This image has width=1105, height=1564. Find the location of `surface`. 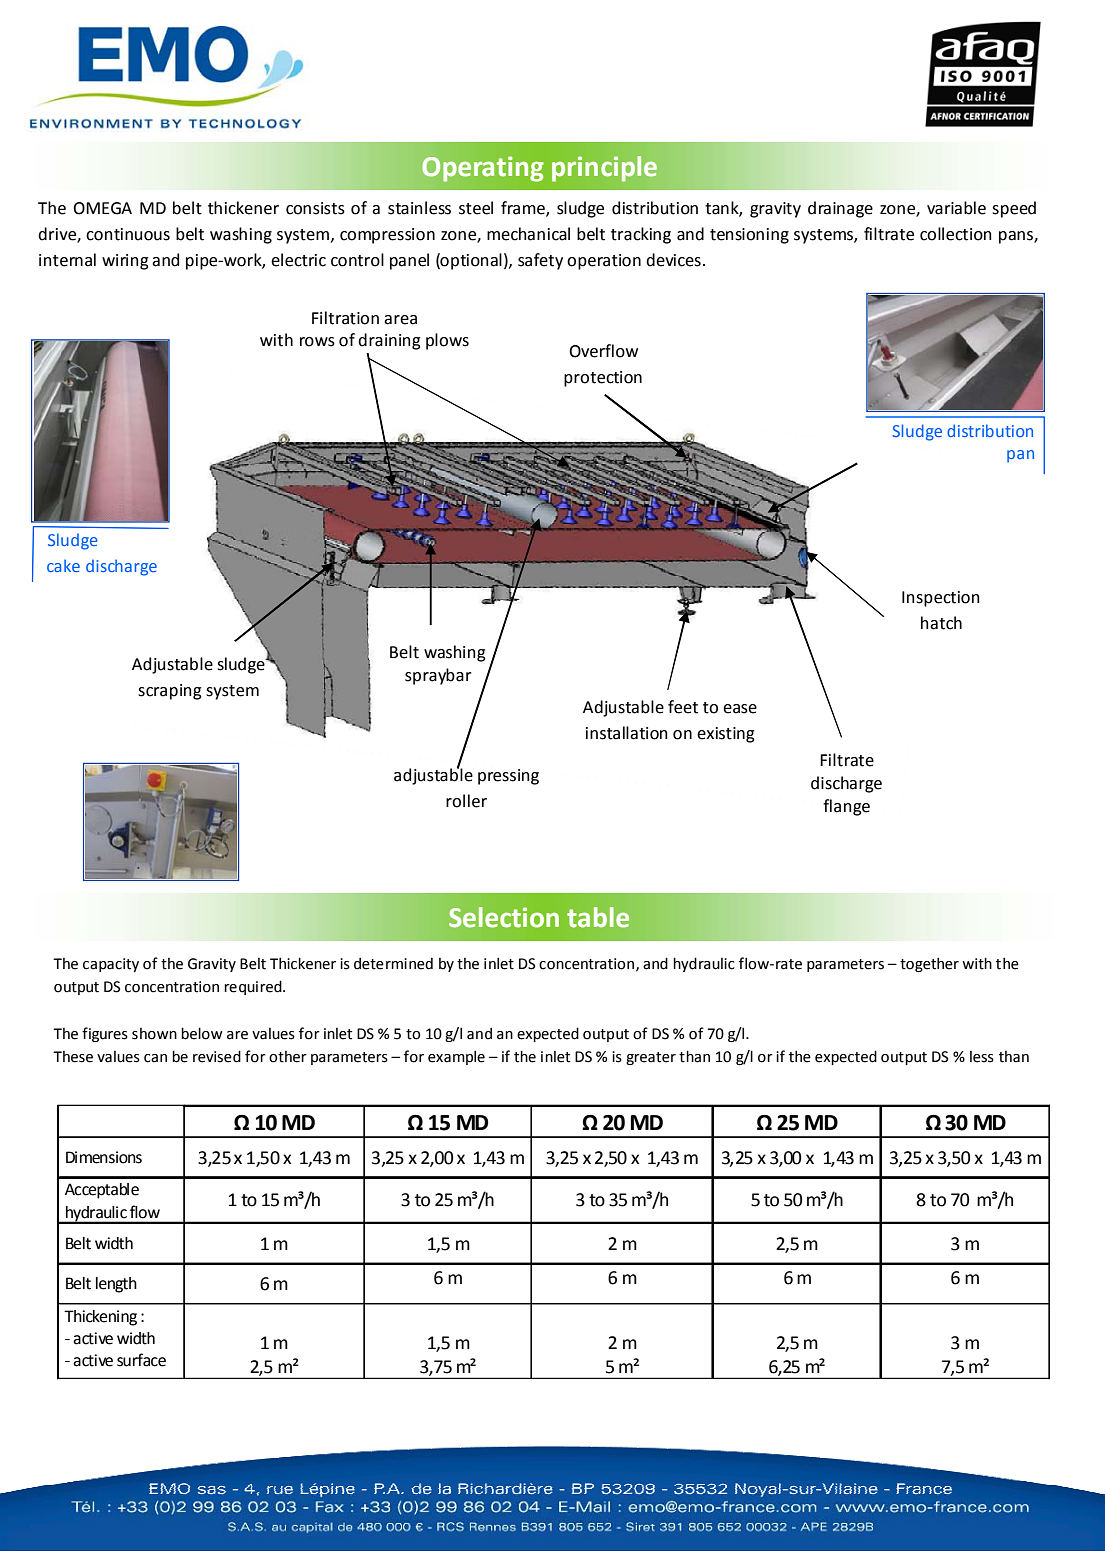

surface is located at coordinates (141, 1360).
